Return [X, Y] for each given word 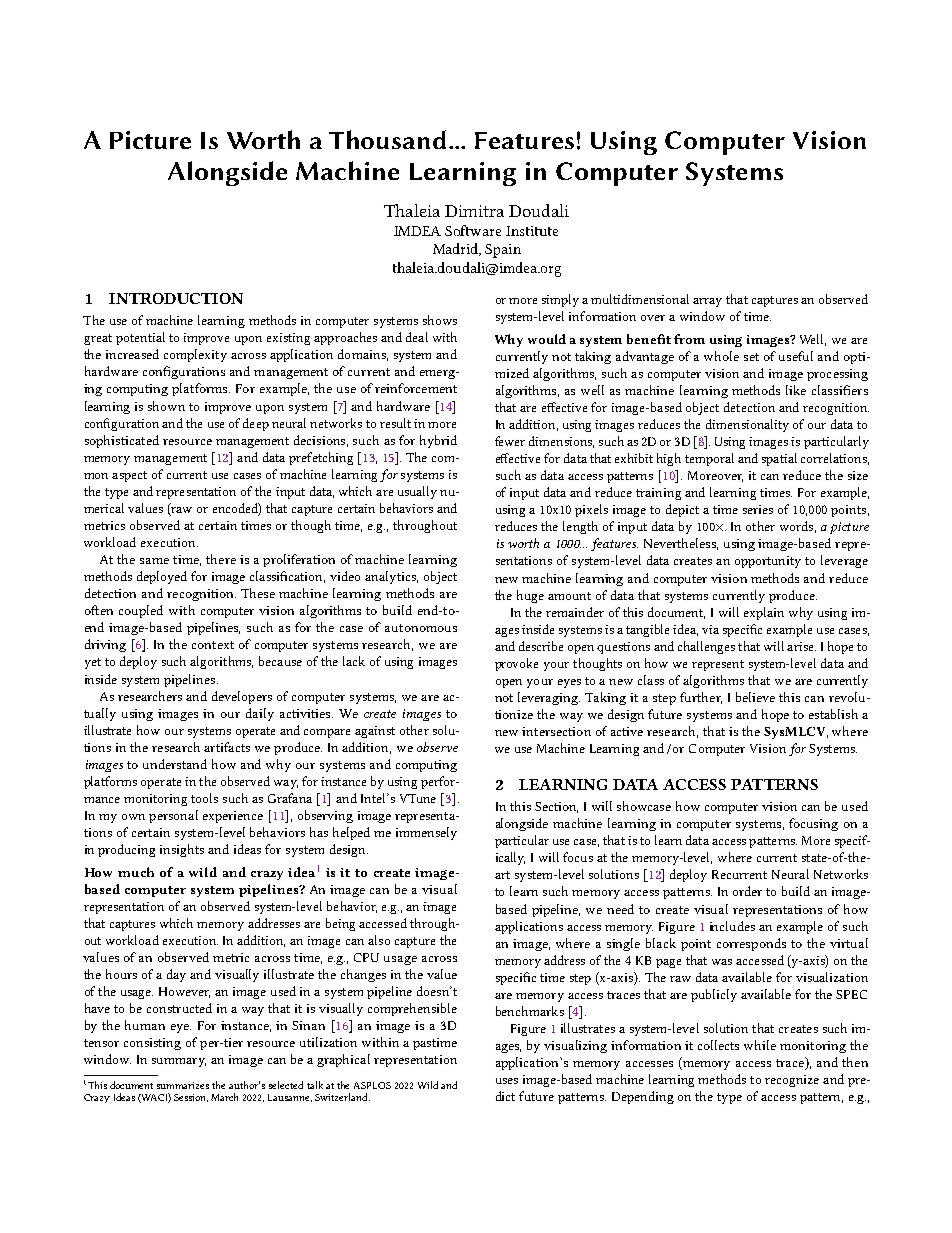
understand [175, 764]
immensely [426, 833]
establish [833, 714]
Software [473, 230]
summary [179, 1062]
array [707, 302]
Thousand [387, 139]
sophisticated [122, 441]
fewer [510, 441]
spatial [779, 459]
